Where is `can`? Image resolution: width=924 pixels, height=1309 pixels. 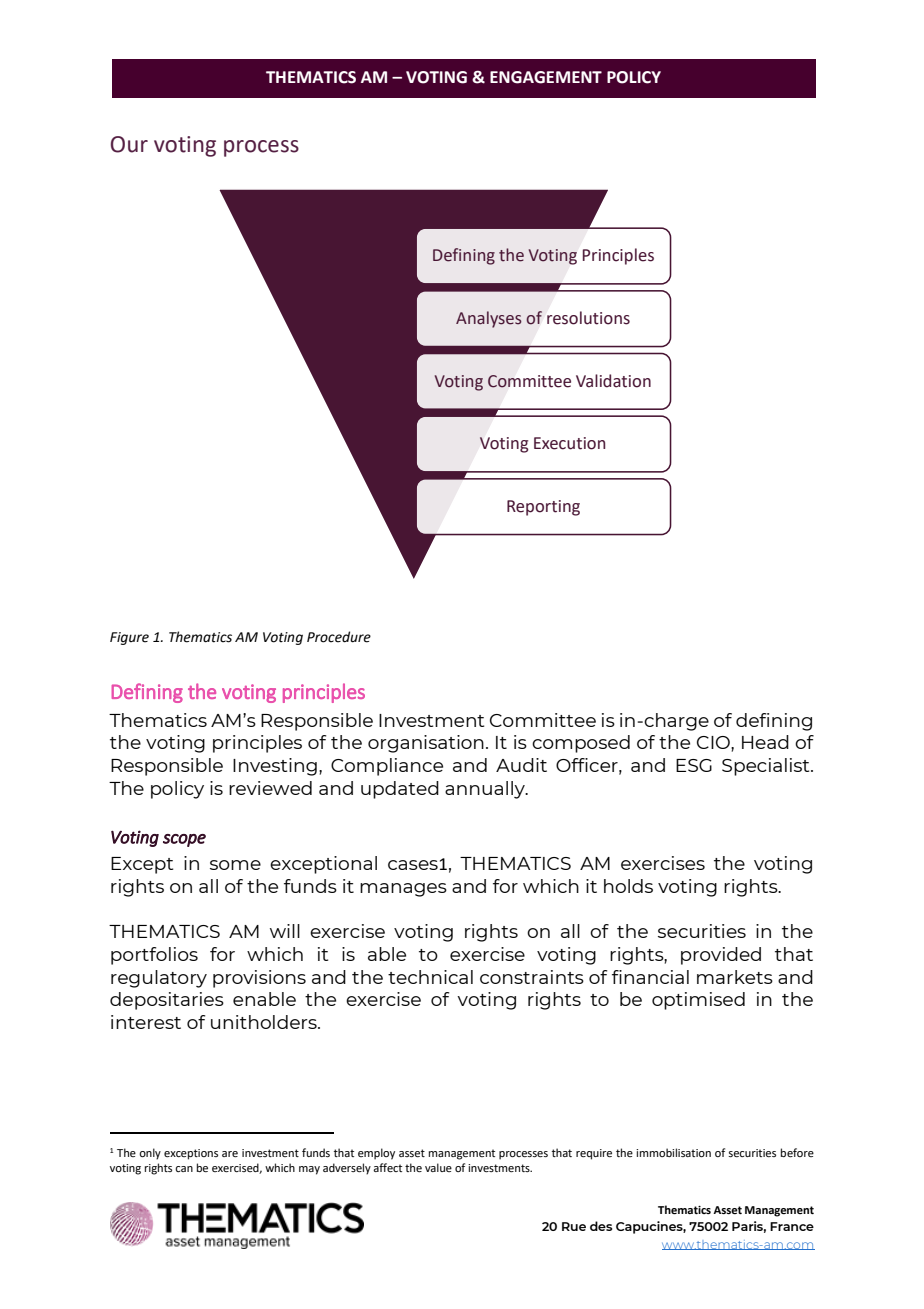
can is located at coordinates (184, 1169).
